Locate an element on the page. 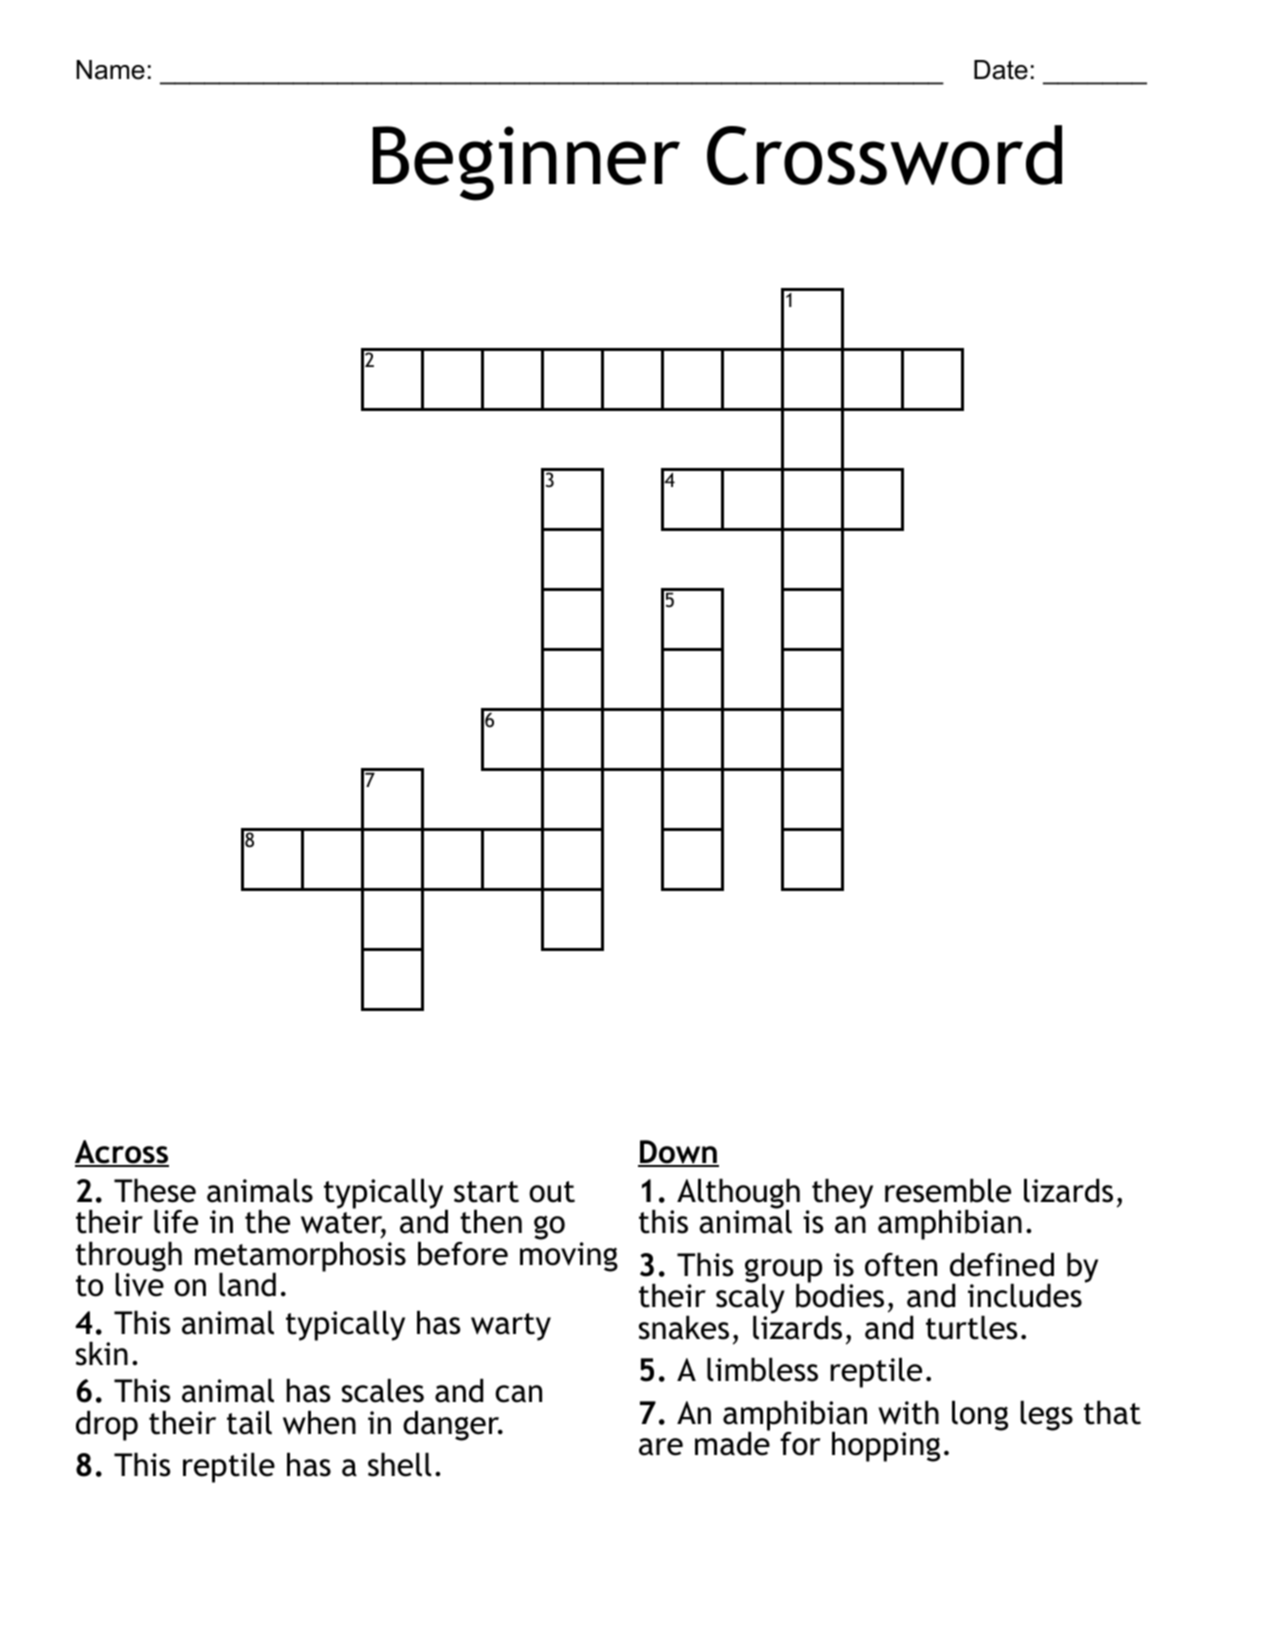 The height and width of the image is (1635, 1263). Down is located at coordinates (678, 1153).
